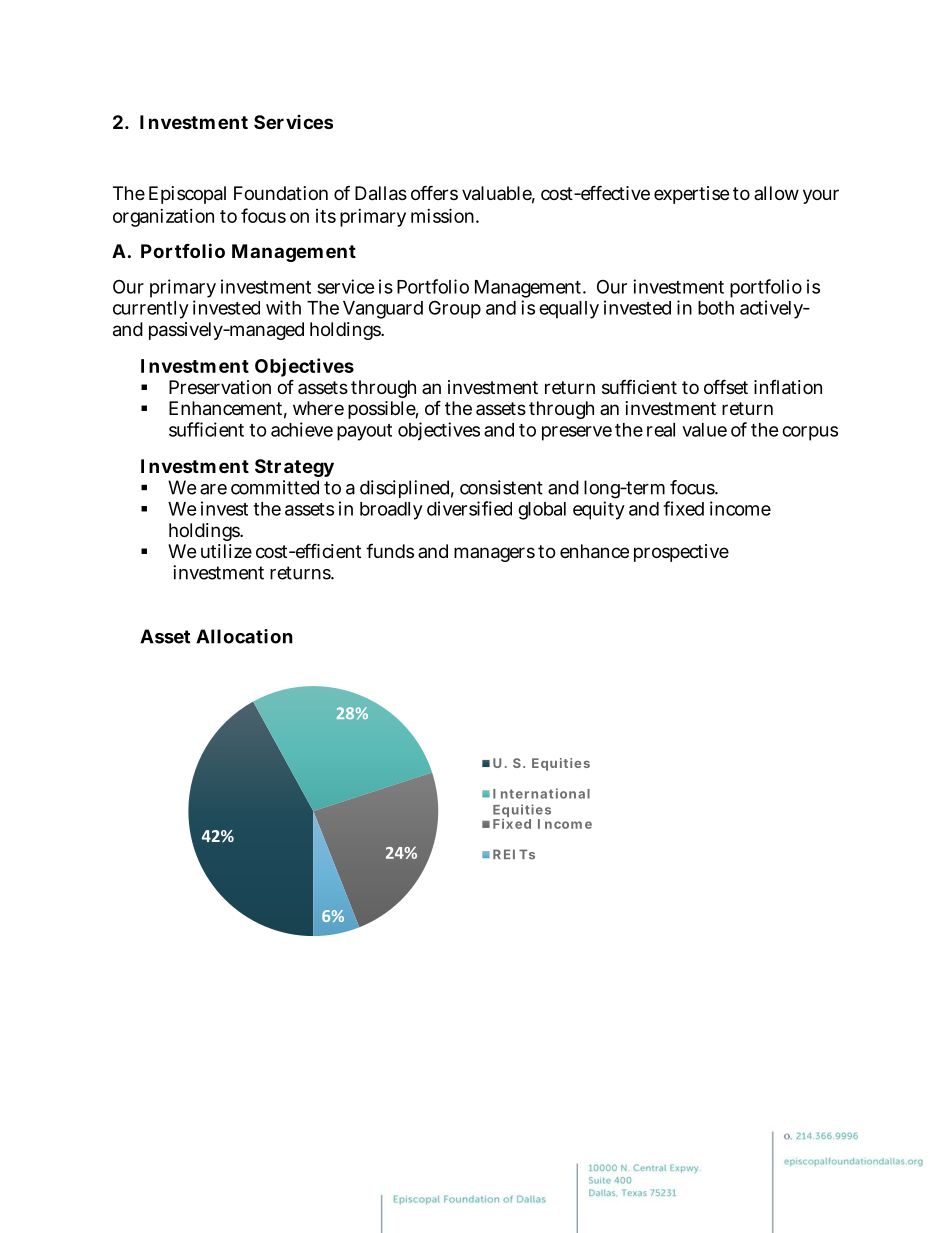 The height and width of the screenshot is (1233, 952). What do you see at coordinates (244, 636) in the screenshot?
I see `Allocation` at bounding box center [244, 636].
